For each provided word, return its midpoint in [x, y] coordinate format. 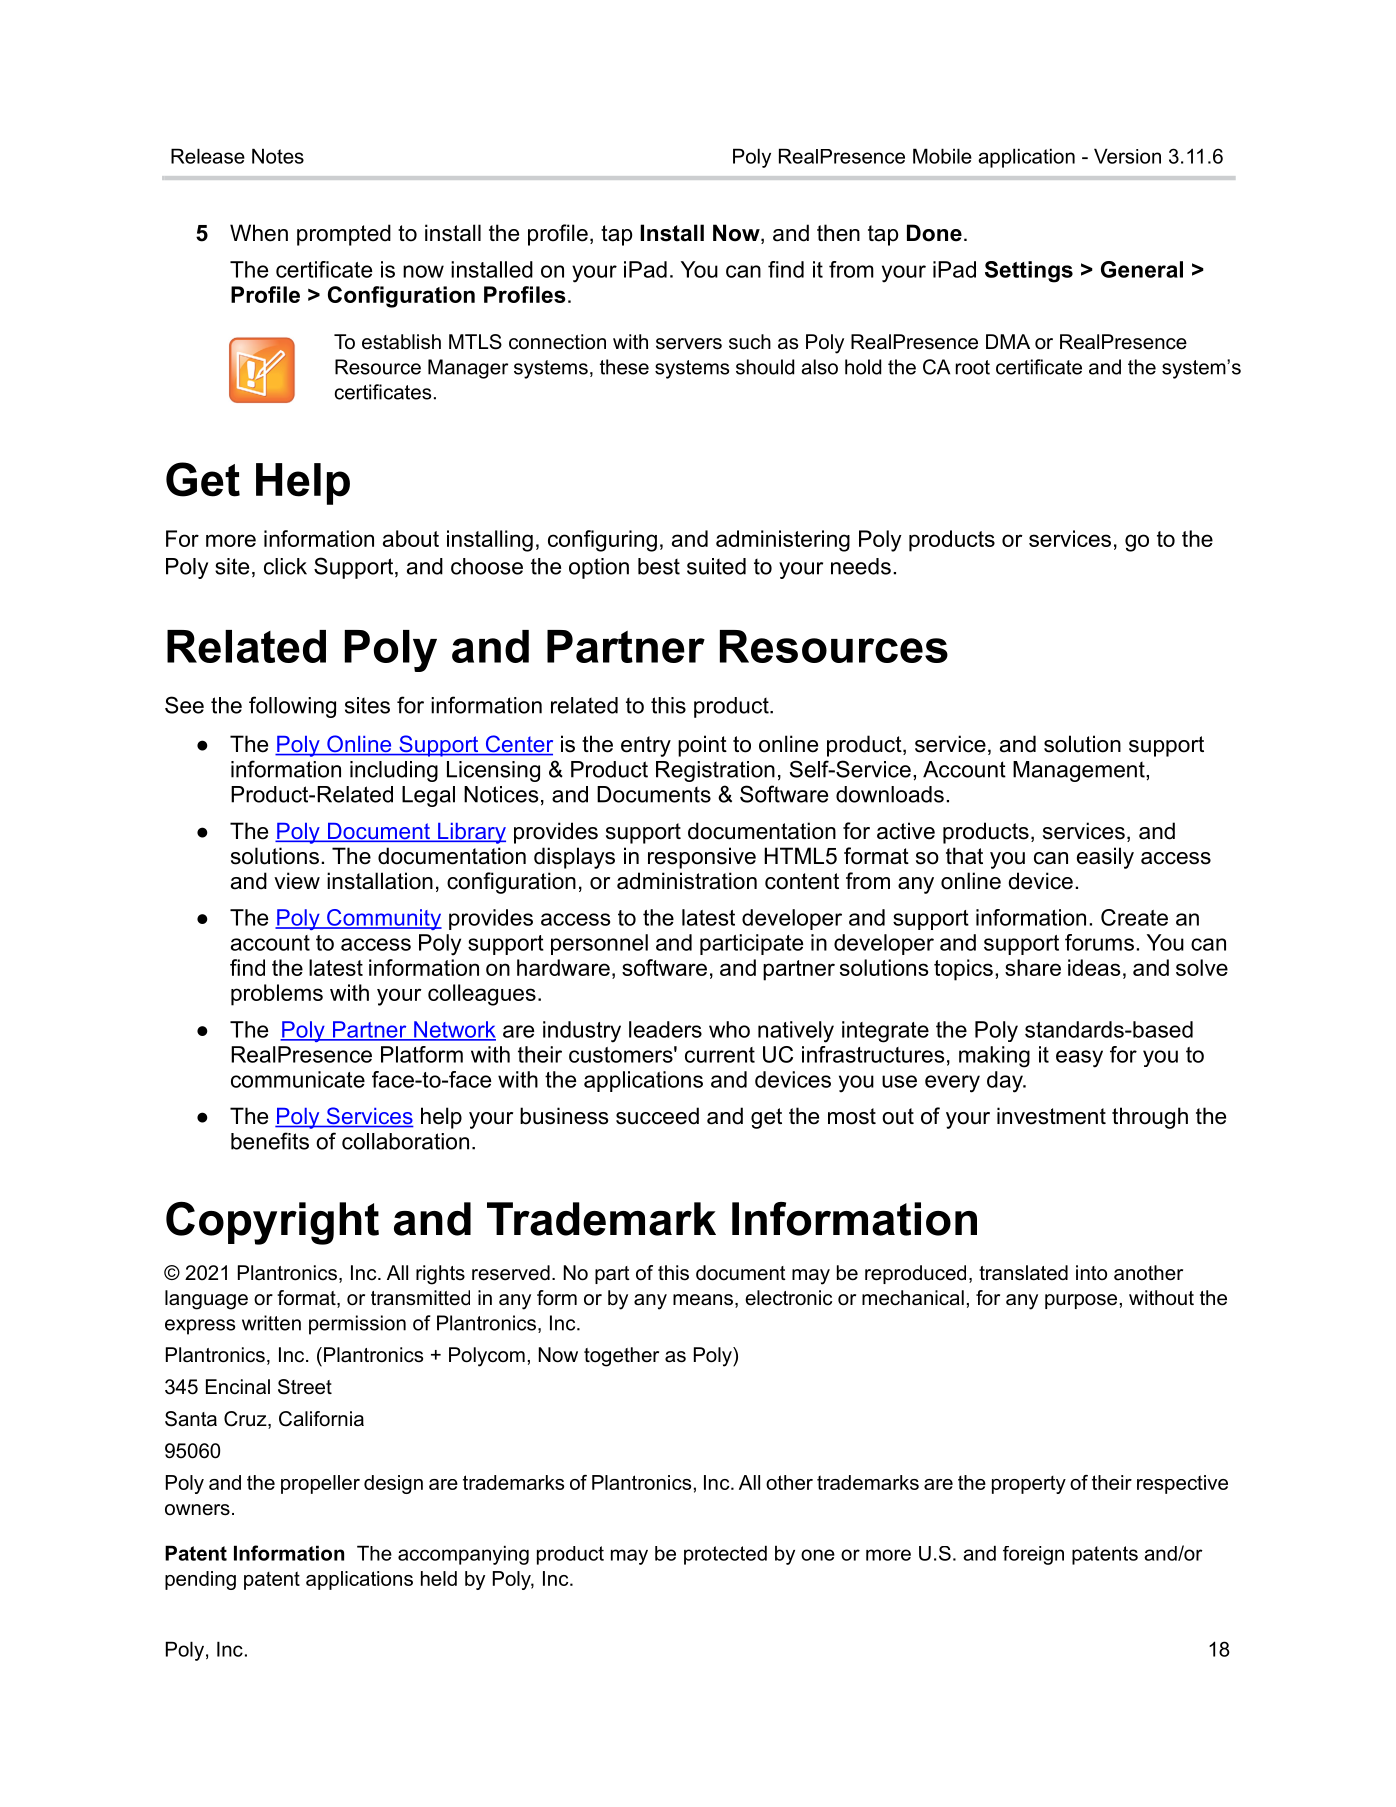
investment [1051, 1116]
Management [1080, 771]
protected [725, 1555]
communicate [298, 1079]
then [838, 233]
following [292, 707]
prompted [344, 235]
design [393, 1484]
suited [716, 566]
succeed [657, 1116]
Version [1127, 156]
